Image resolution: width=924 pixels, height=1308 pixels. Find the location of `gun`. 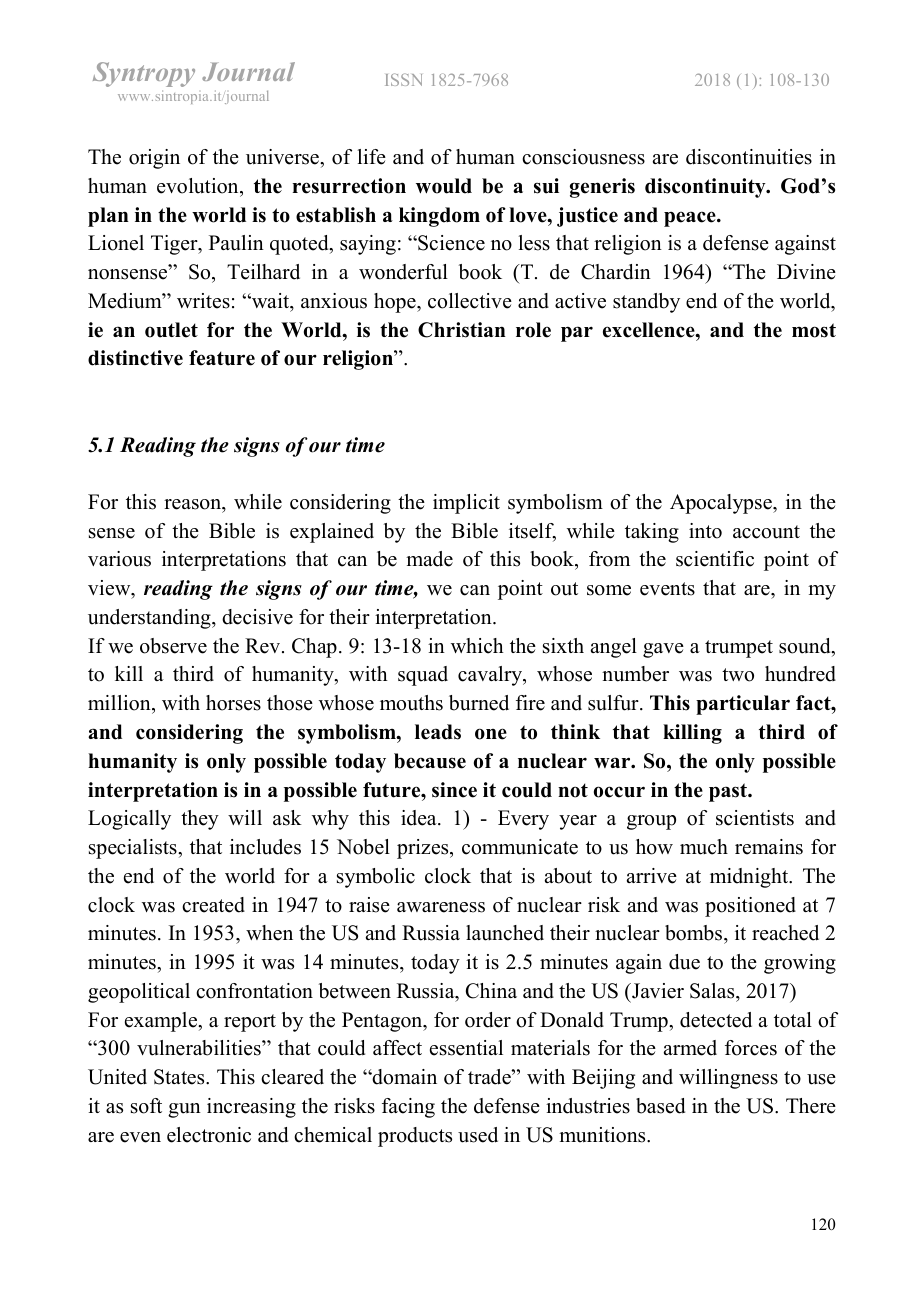

gun is located at coordinates (184, 1110).
